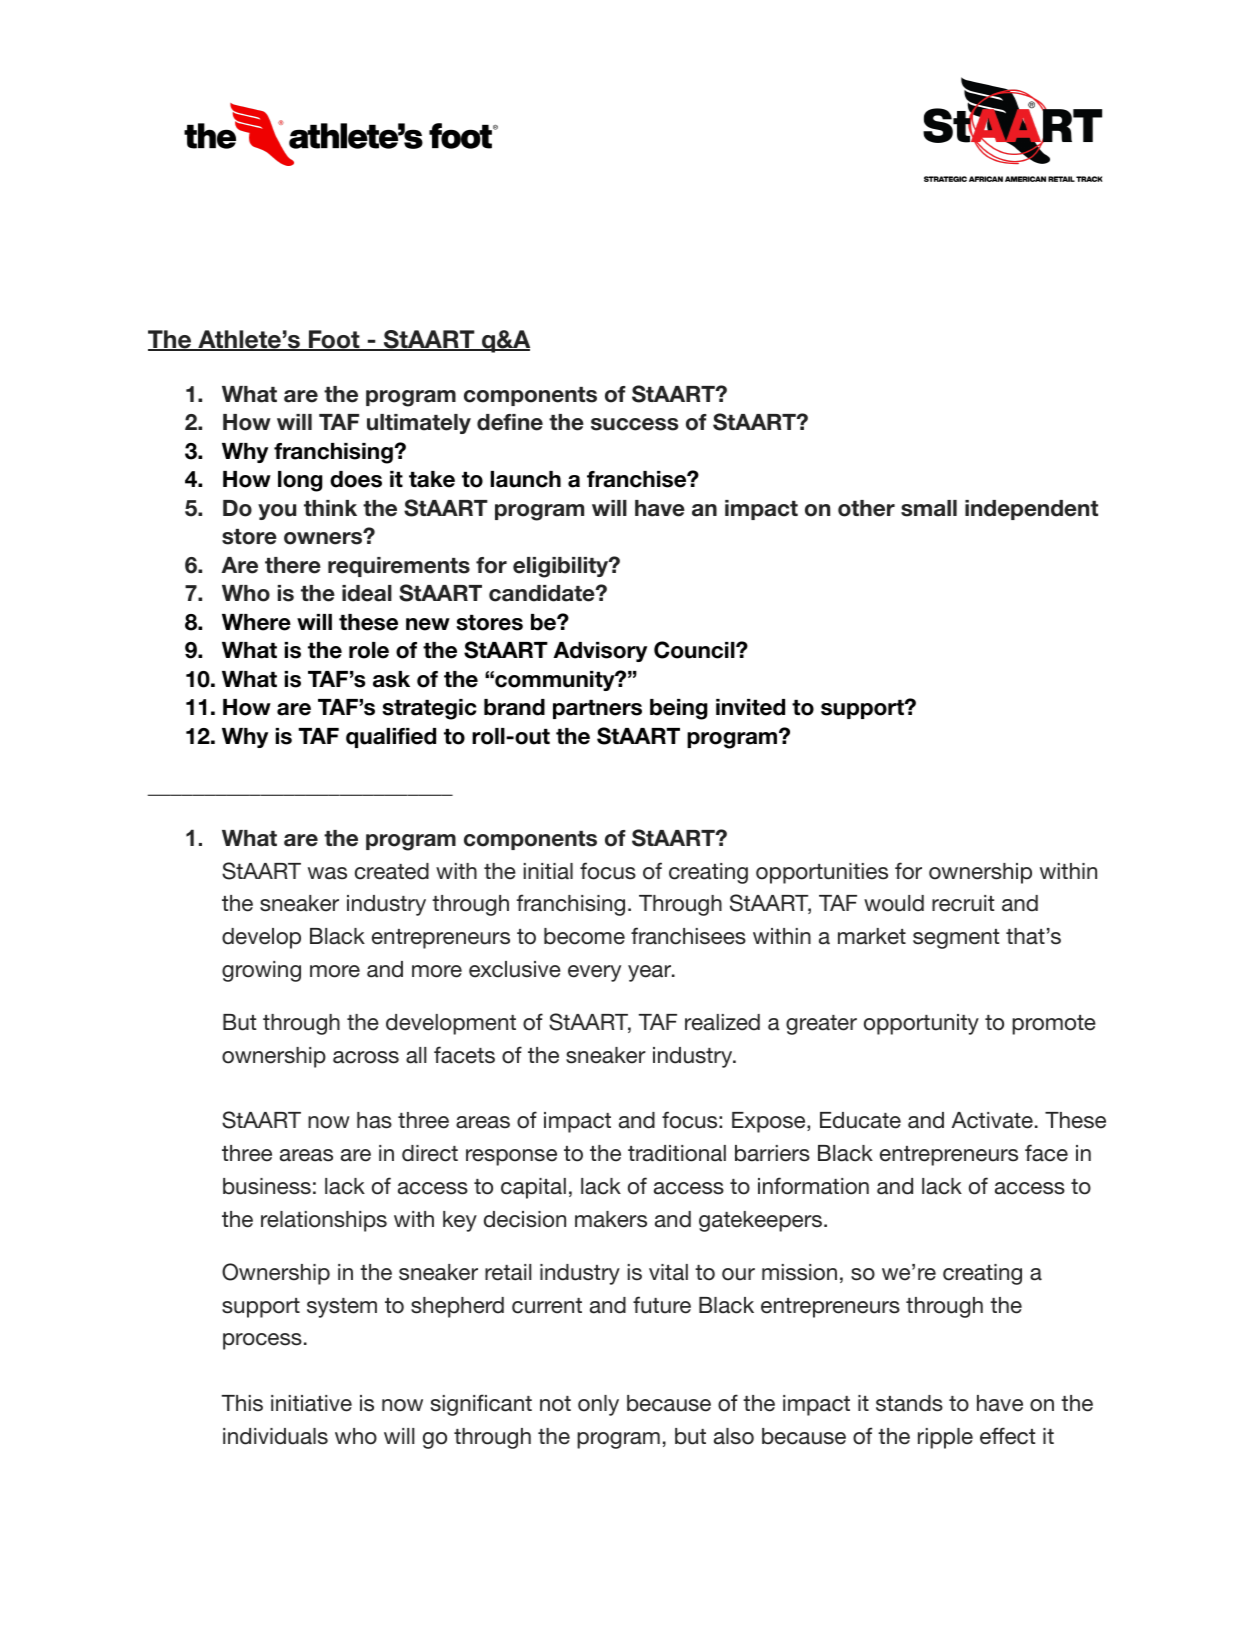  I want to click on initiative, so click(311, 1403).
